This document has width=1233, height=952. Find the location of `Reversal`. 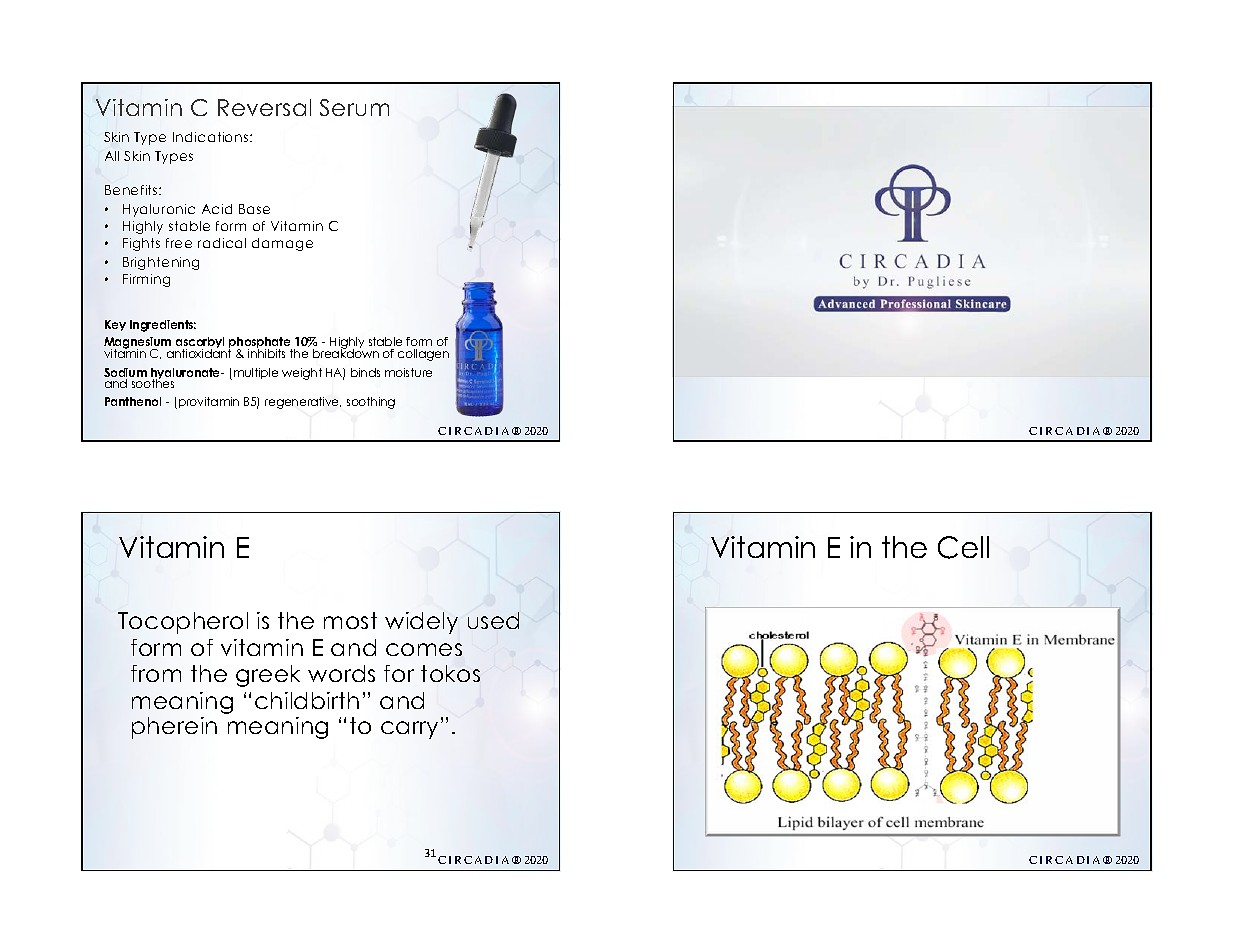

Reversal is located at coordinates (264, 107).
